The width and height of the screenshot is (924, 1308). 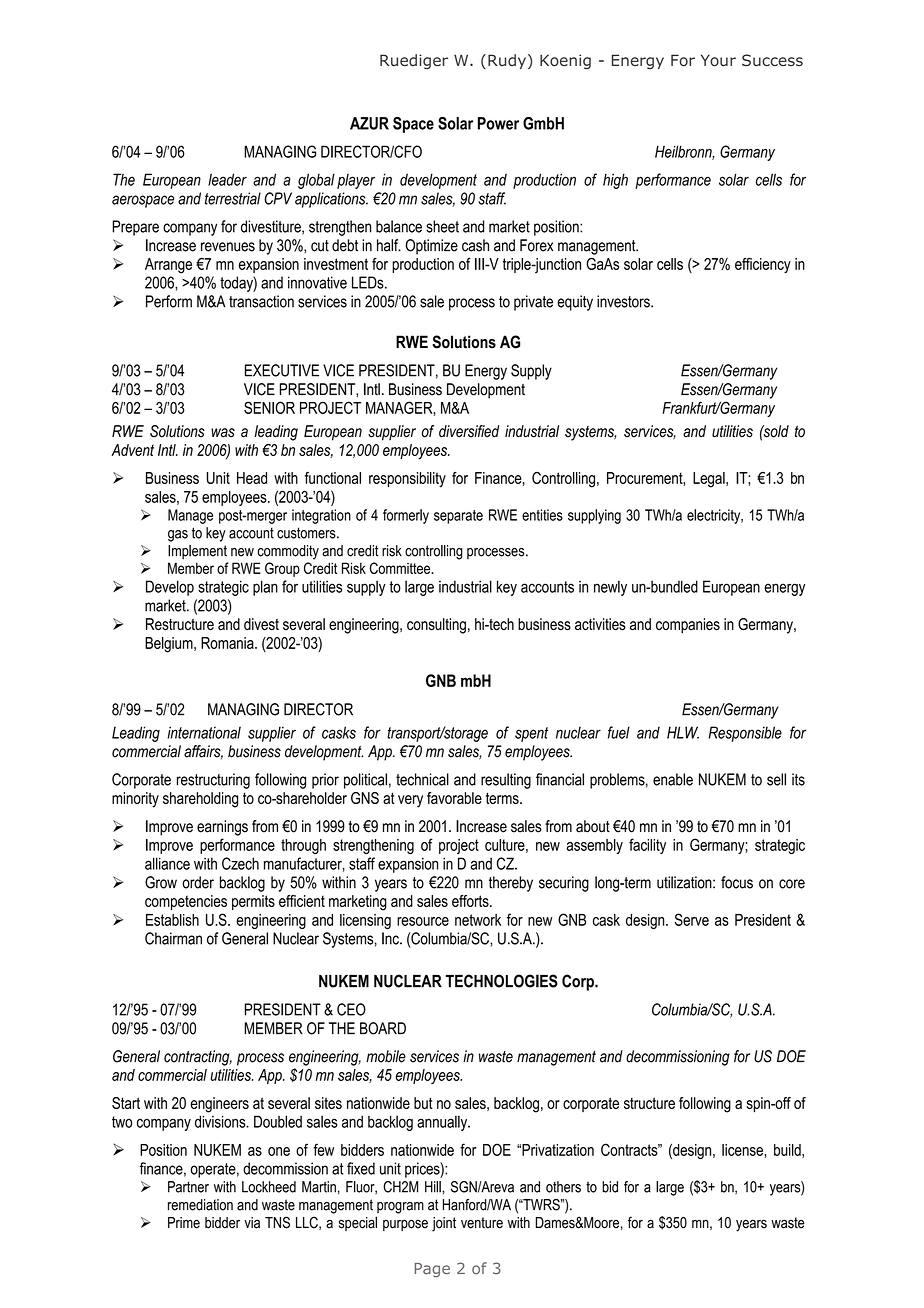 I want to click on Chairman, so click(x=173, y=938).
